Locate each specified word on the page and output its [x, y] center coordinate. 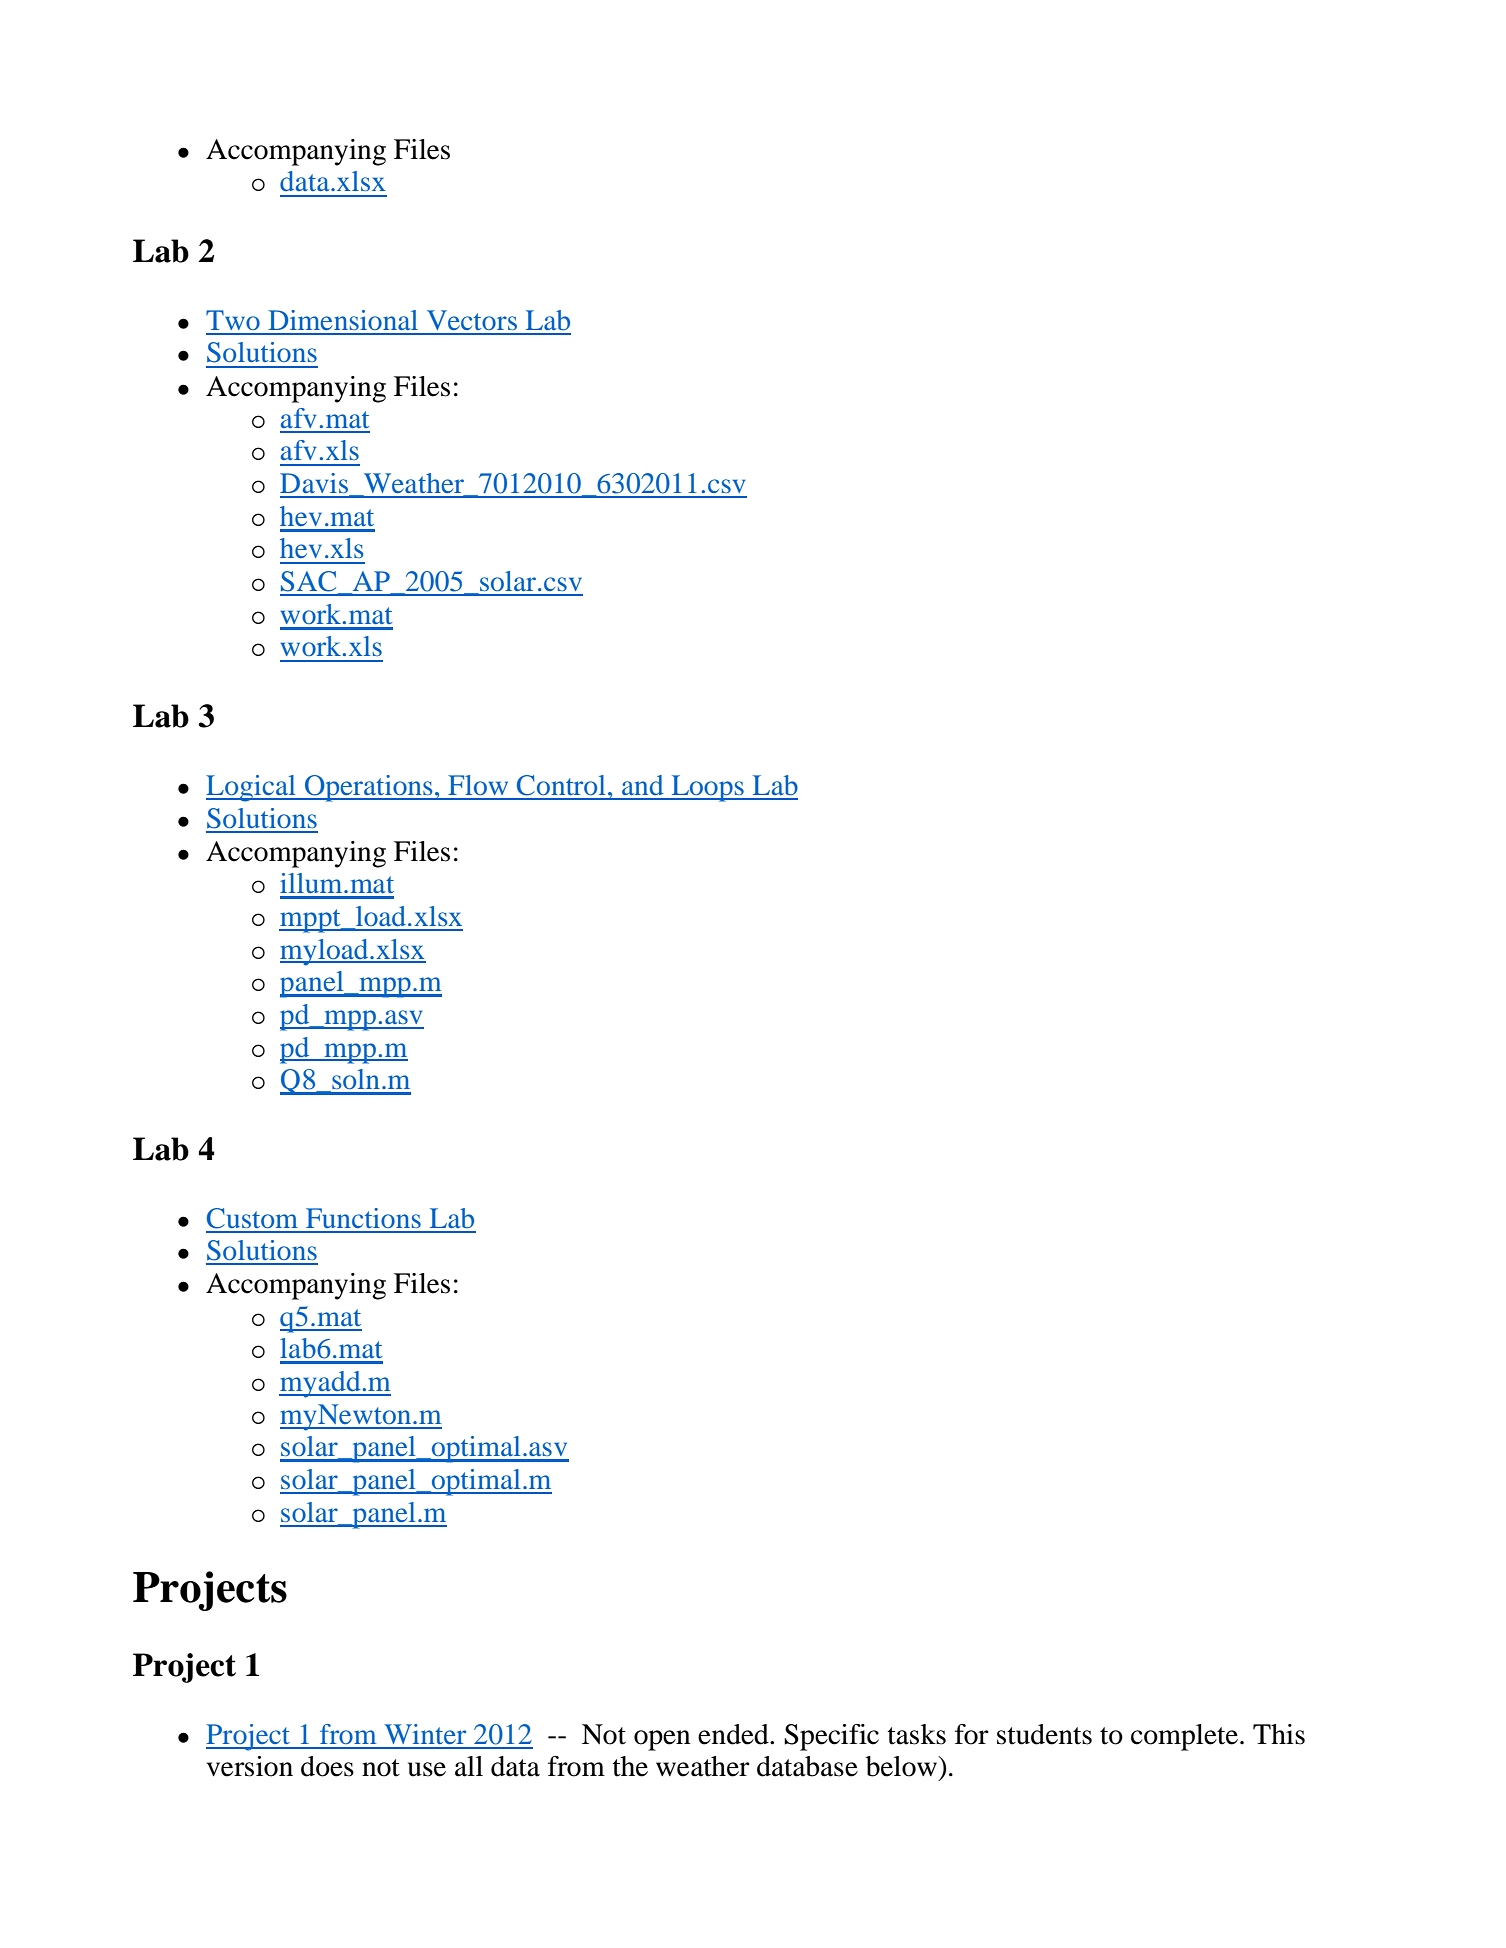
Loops [707, 788]
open [662, 1740]
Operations [369, 788]
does [327, 1766]
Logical [252, 788]
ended [734, 1734]
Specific [831, 1737]
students [1044, 1734]
